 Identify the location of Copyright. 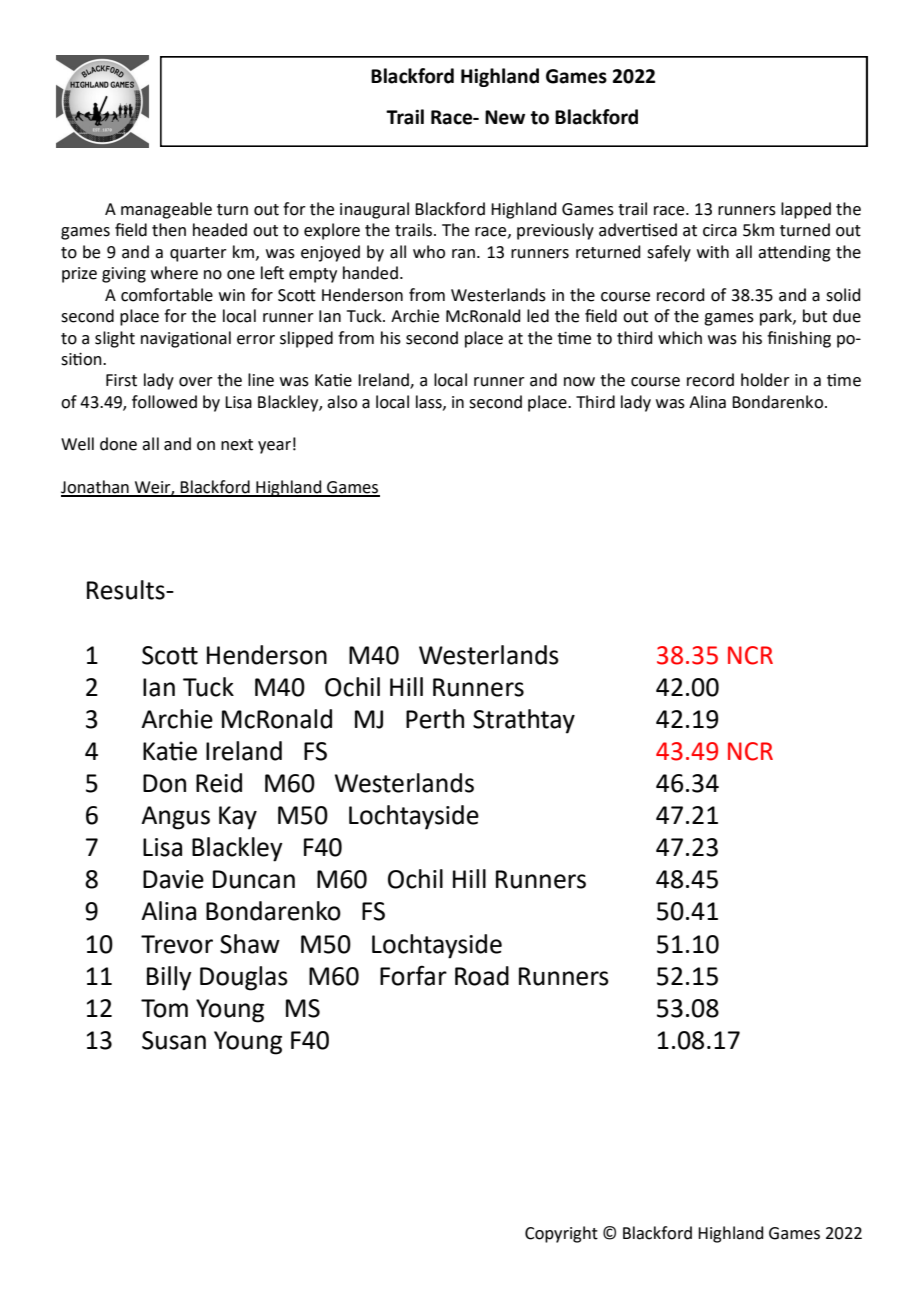
(561, 1234).
